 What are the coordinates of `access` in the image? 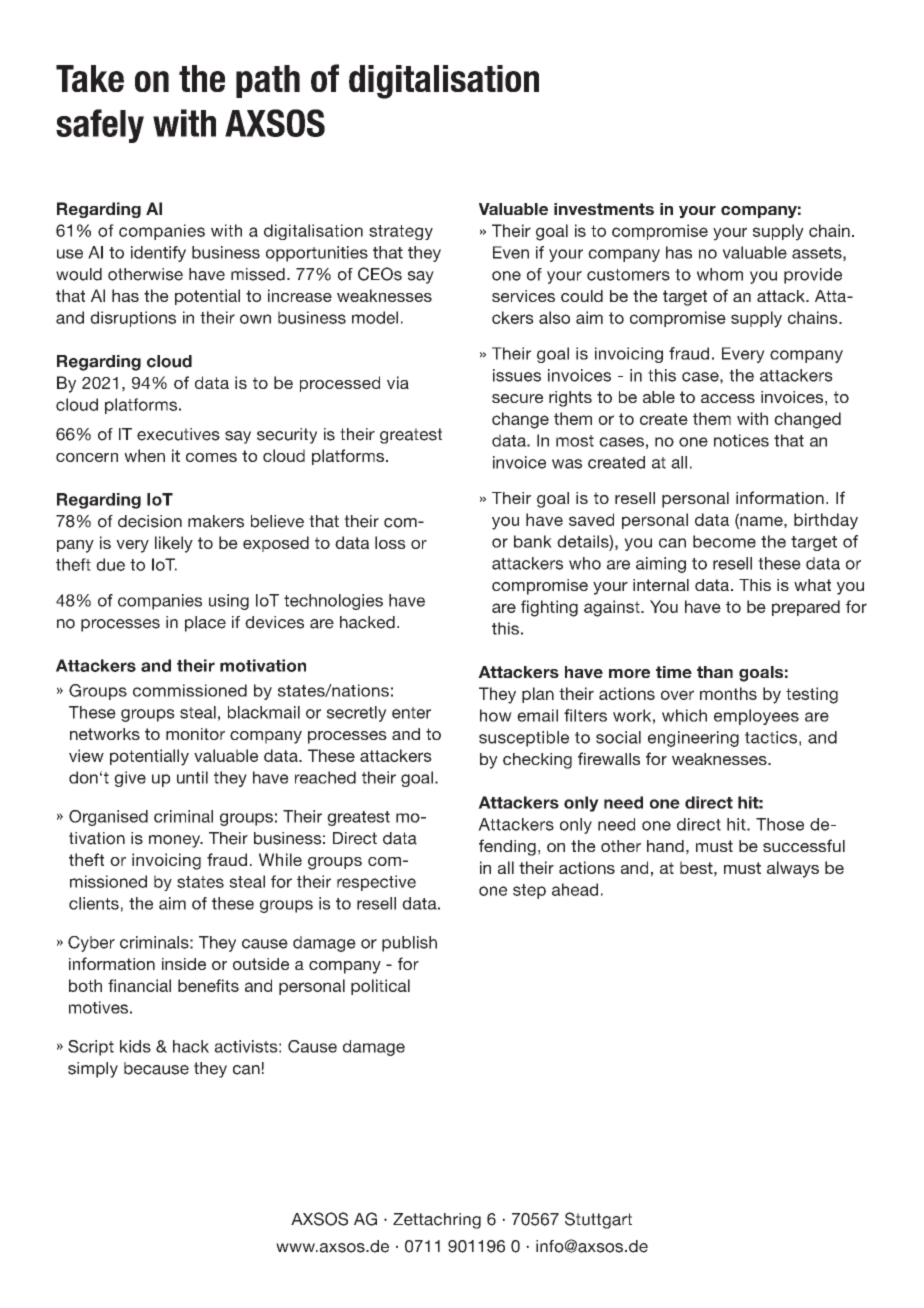 It's located at (728, 398).
